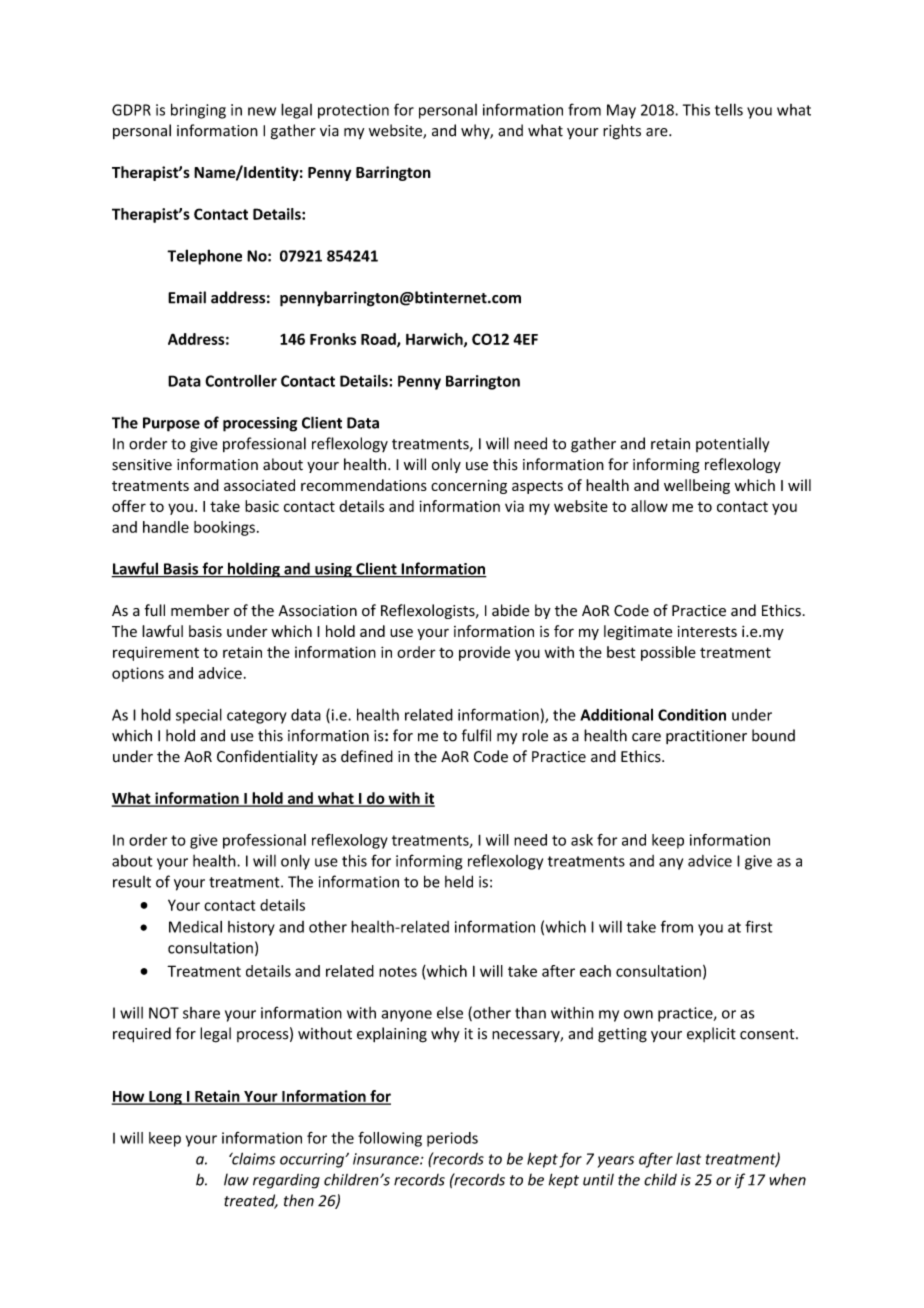 Image resolution: width=924 pixels, height=1308 pixels. Describe the element at coordinates (452, 1139) in the screenshot. I see `periods` at that location.
